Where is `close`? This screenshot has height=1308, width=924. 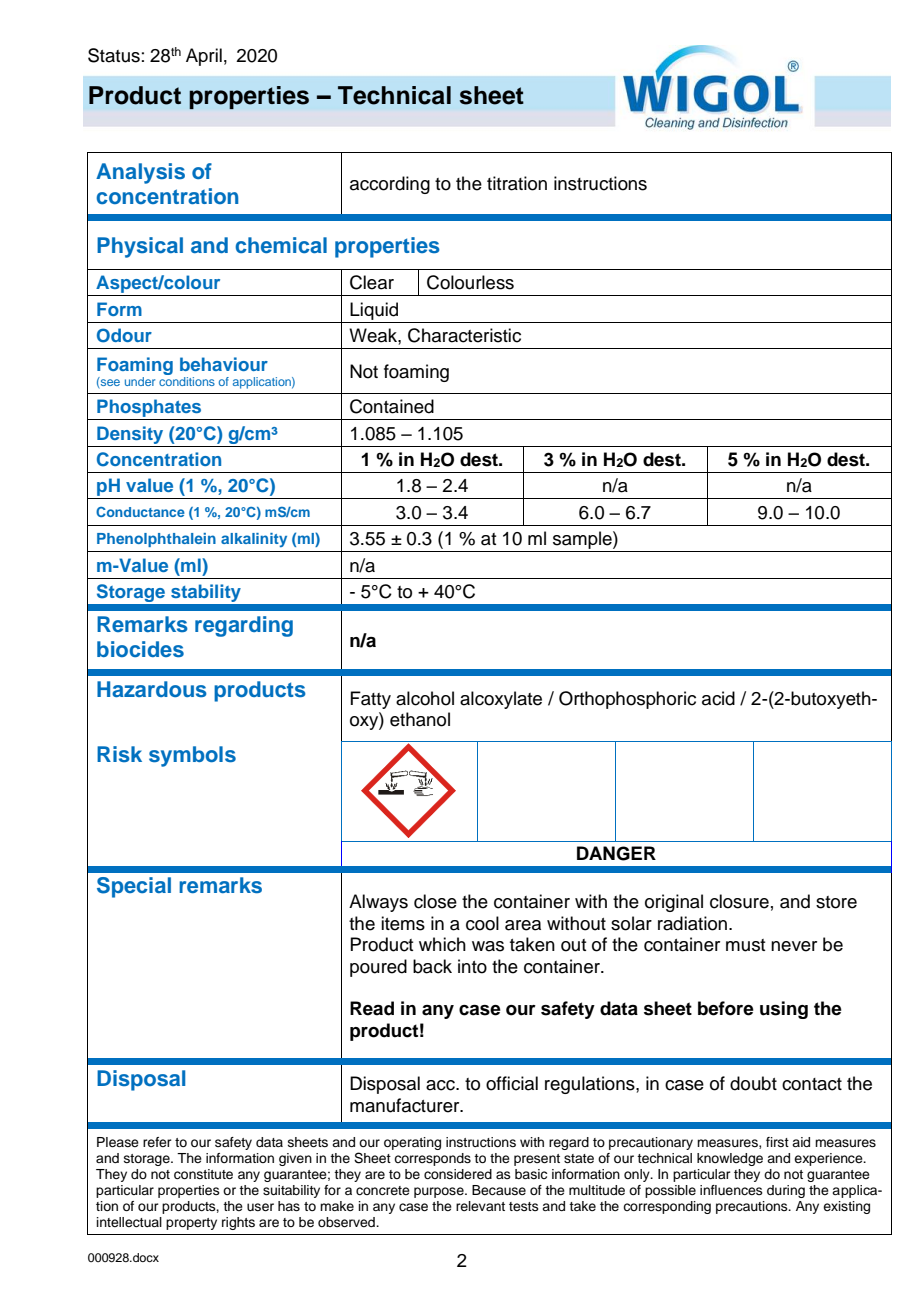 close is located at coordinates (435, 901).
